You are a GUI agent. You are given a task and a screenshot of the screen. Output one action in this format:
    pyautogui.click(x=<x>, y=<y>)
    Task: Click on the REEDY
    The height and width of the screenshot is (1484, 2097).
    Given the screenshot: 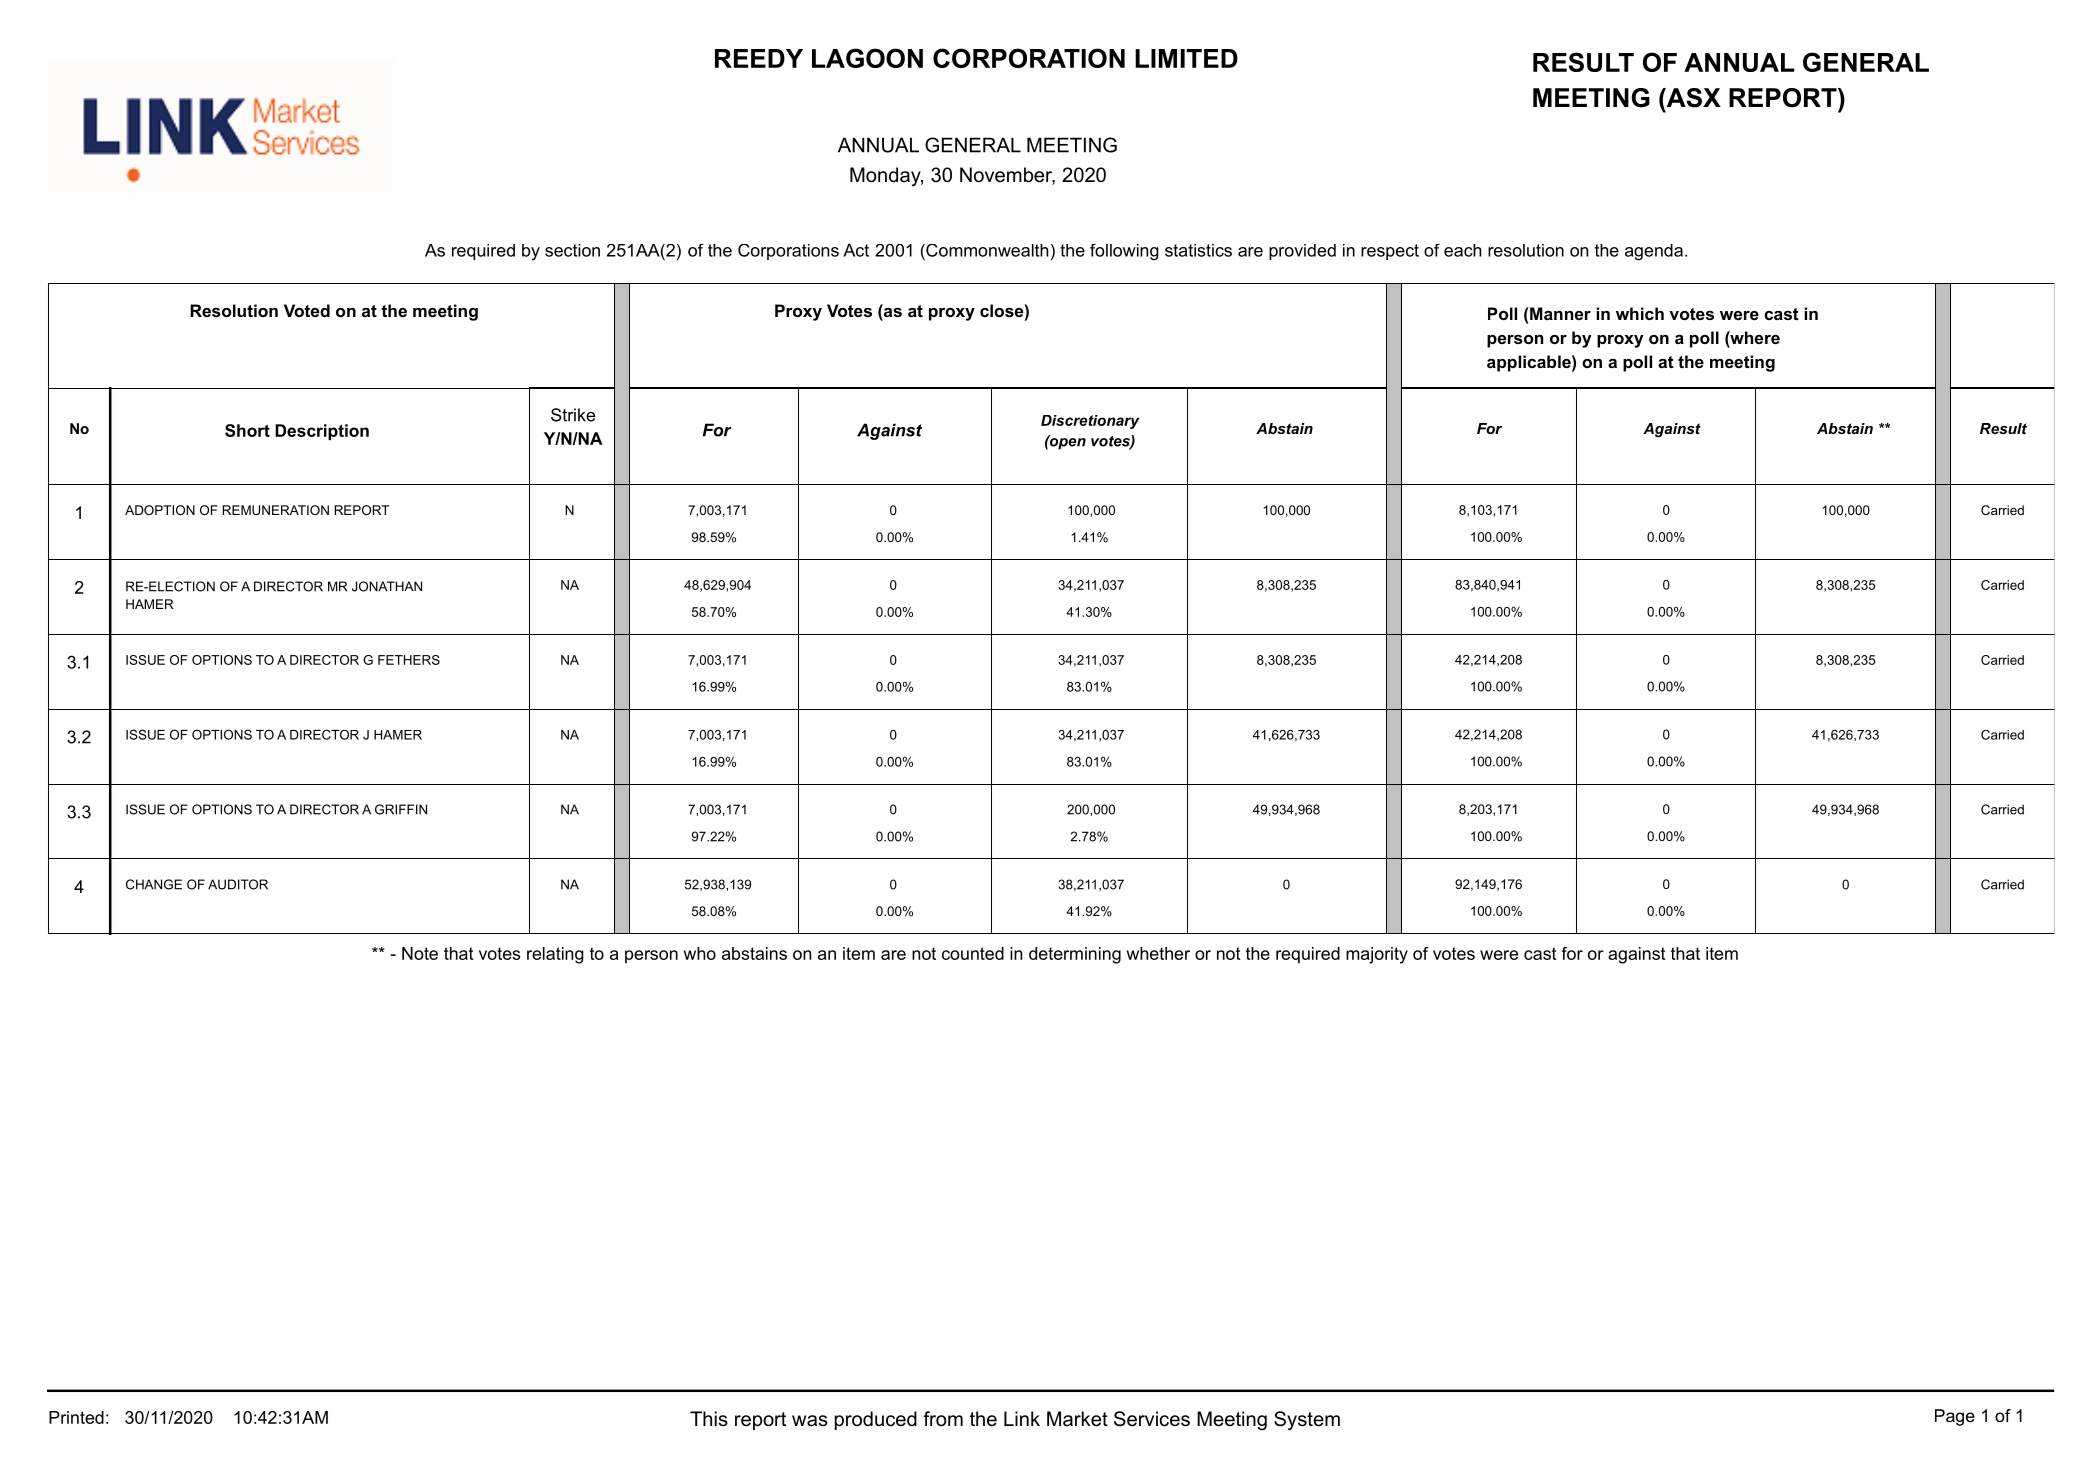 What is the action you would take?
    pyautogui.click(x=759, y=58)
